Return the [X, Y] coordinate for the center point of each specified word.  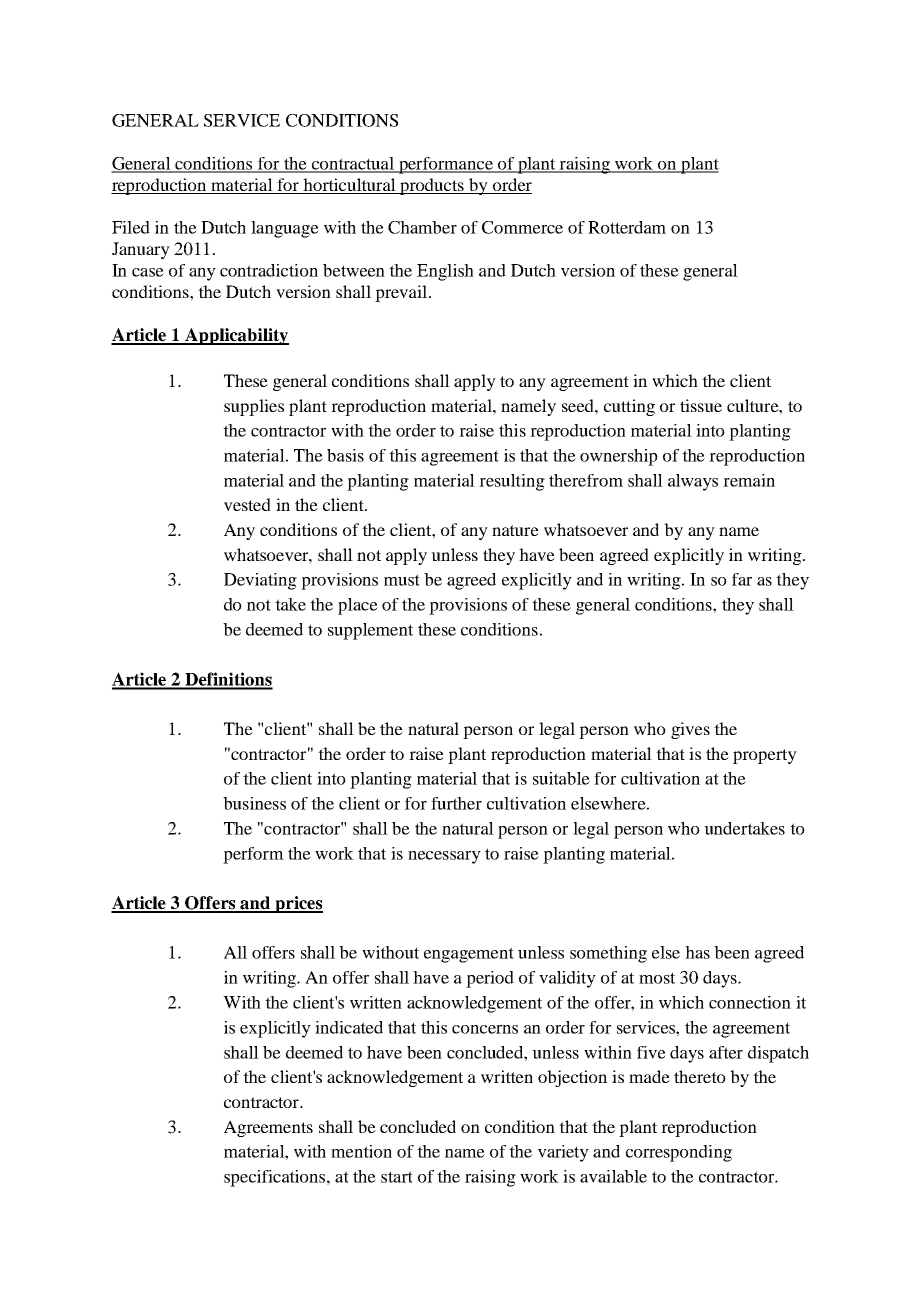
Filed [131, 227]
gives [690, 730]
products [432, 186]
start [397, 1177]
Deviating [260, 581]
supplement [370, 631]
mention [361, 1151]
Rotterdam [627, 227]
